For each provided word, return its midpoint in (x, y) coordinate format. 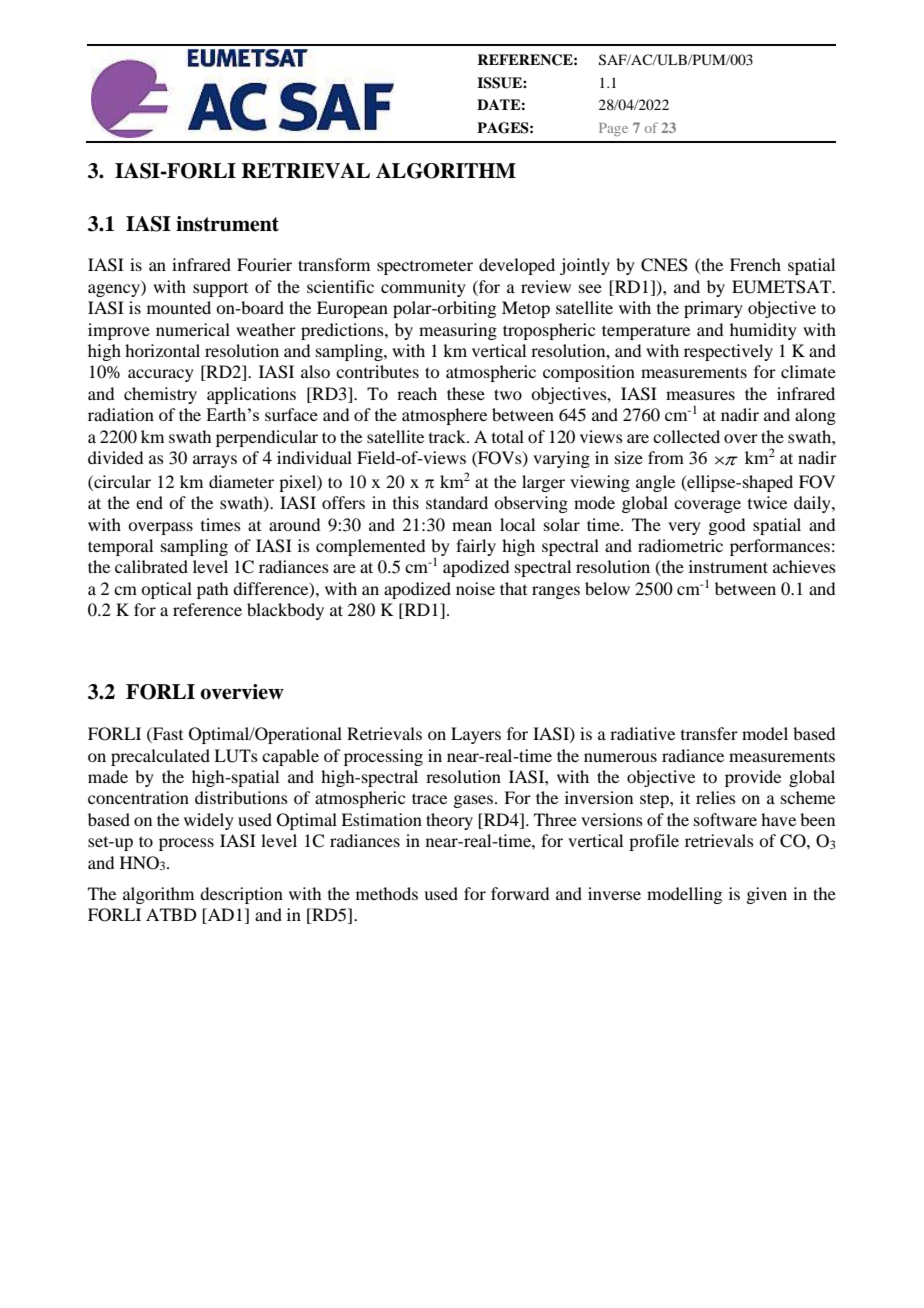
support (220, 290)
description (241, 895)
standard (457, 502)
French (755, 264)
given (766, 895)
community (423, 288)
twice (767, 502)
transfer (709, 733)
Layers (476, 735)
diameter (241, 481)
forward (520, 893)
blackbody (285, 611)
